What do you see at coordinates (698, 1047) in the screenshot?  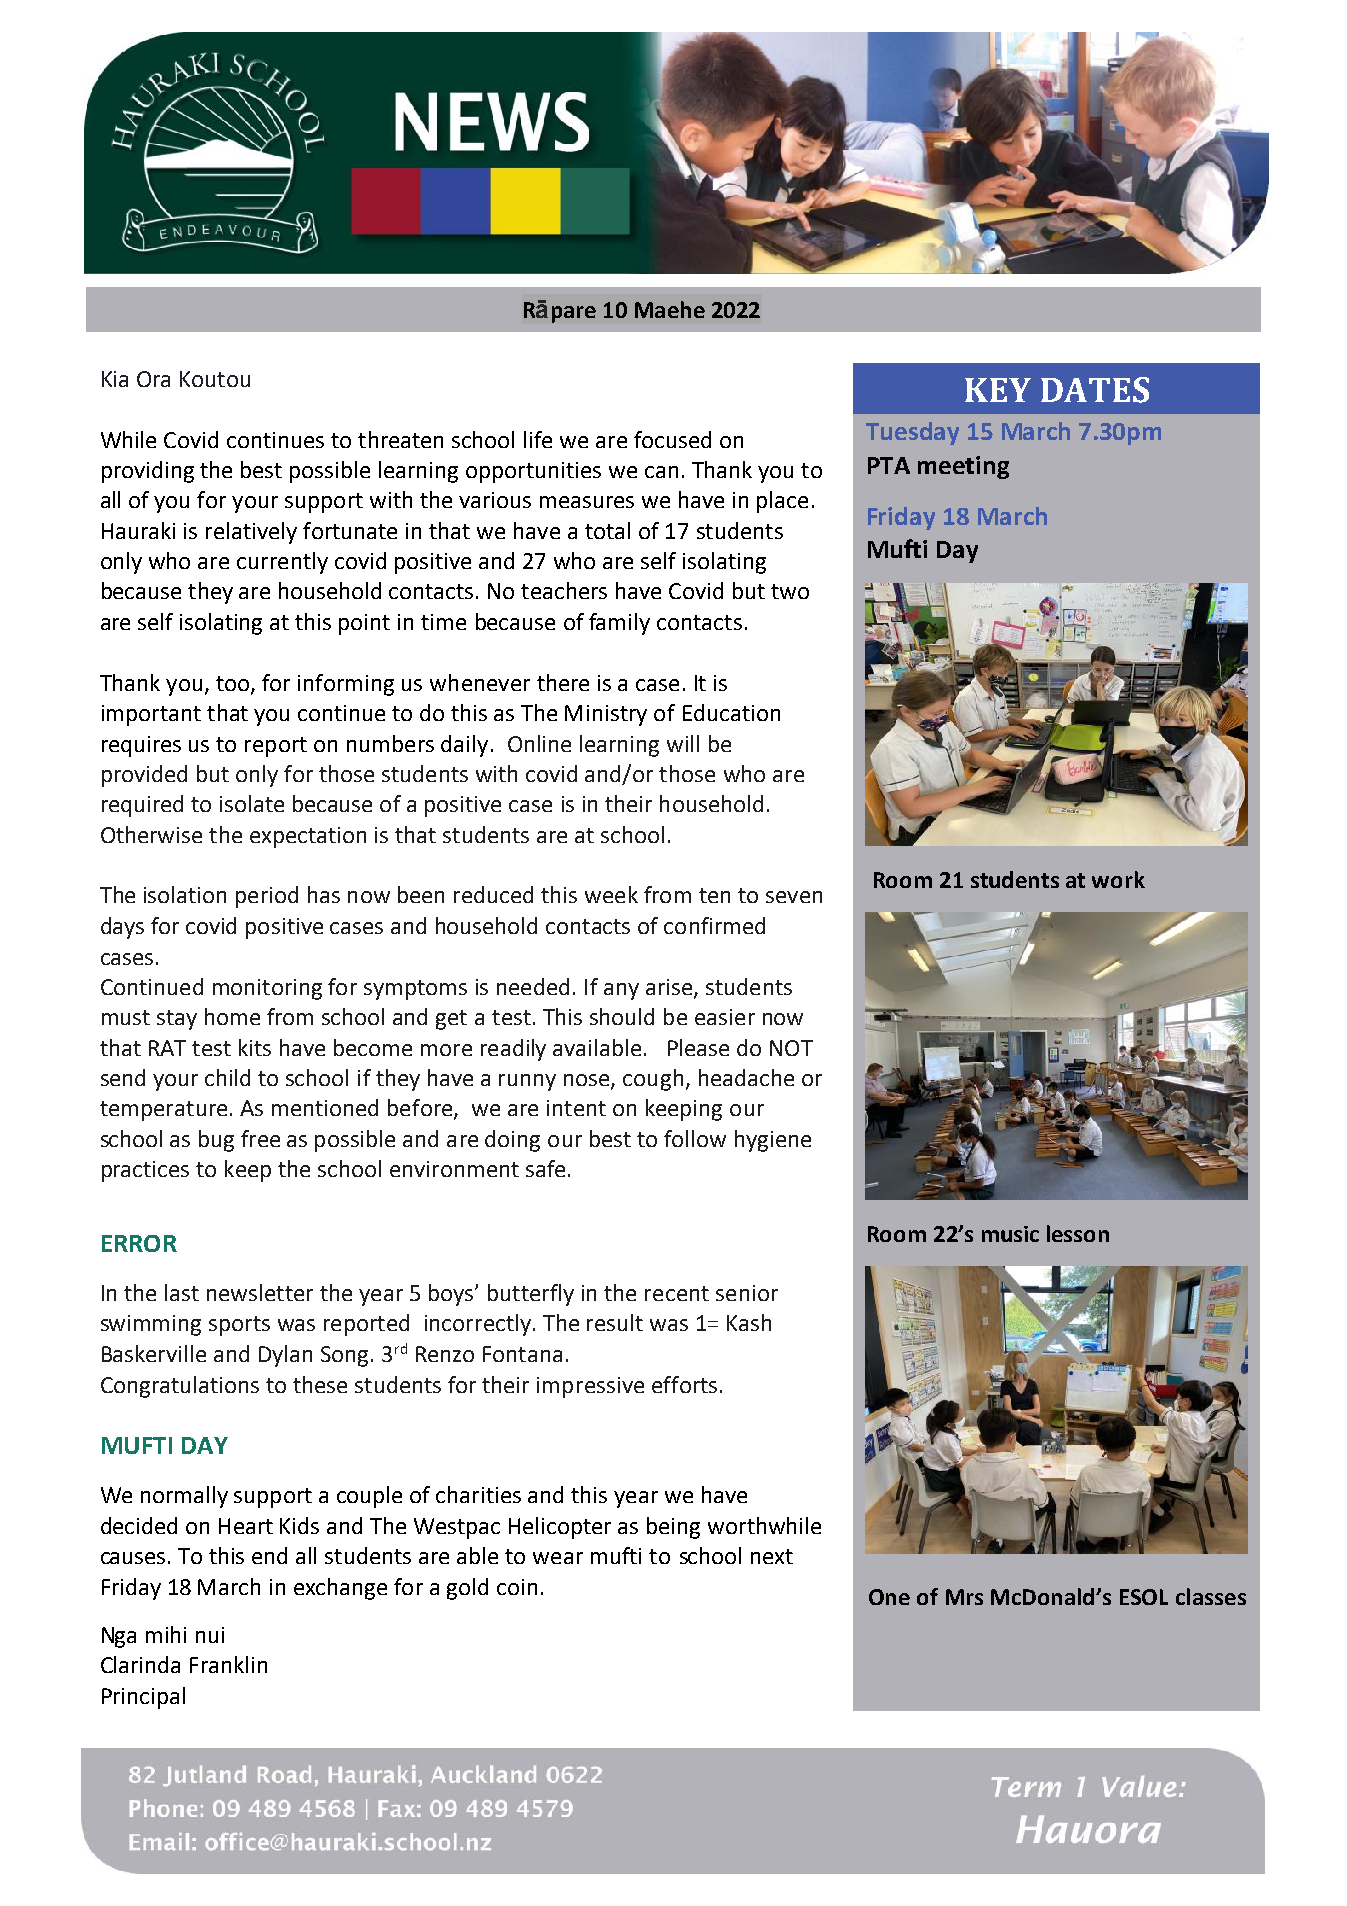 I see `Please` at bounding box center [698, 1047].
